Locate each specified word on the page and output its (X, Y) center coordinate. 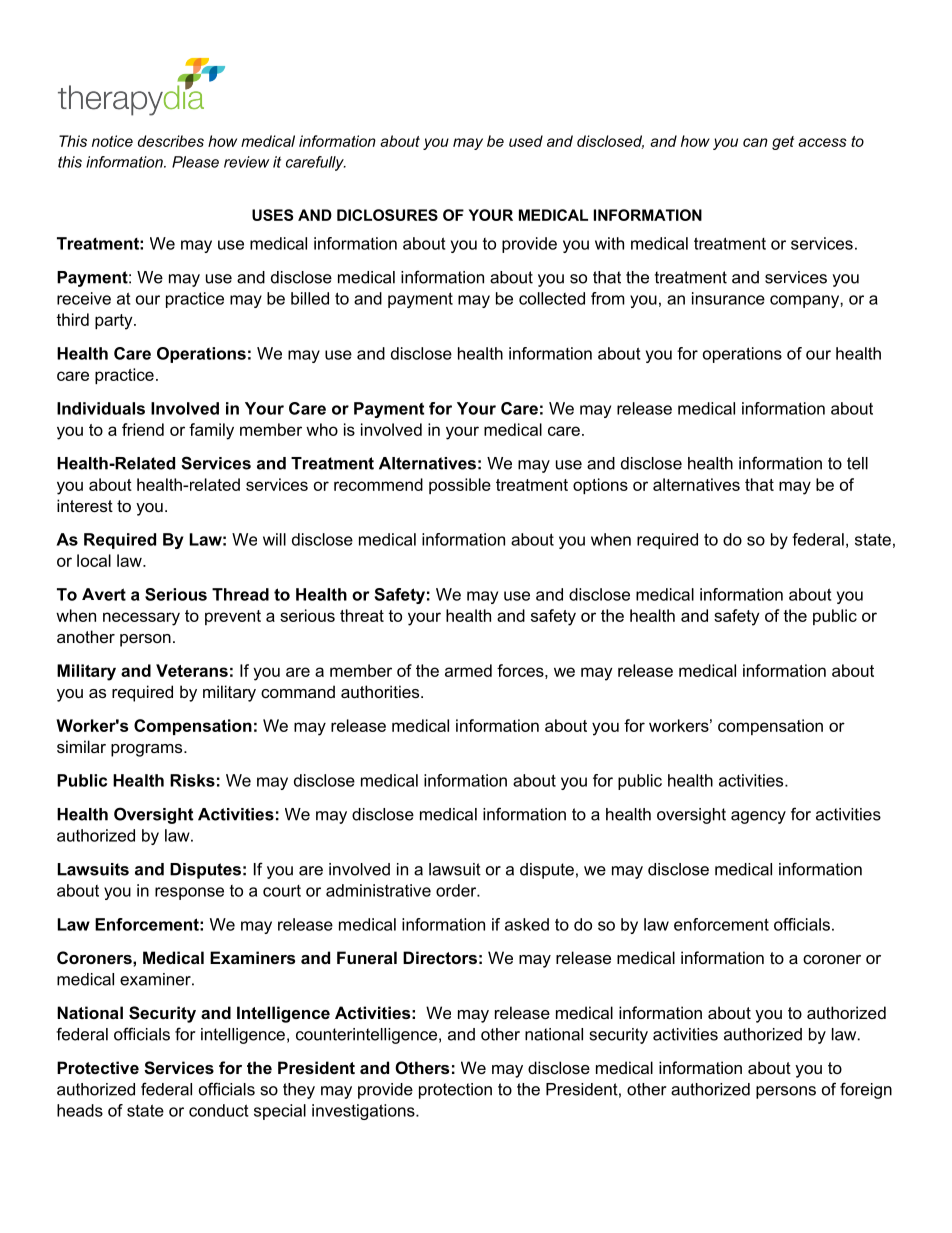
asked (527, 924)
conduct (219, 1110)
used (526, 141)
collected (552, 298)
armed (468, 670)
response (189, 893)
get (783, 143)
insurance (728, 298)
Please (195, 162)
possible (460, 486)
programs (148, 750)
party (115, 322)
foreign (866, 1090)
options (600, 486)
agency (758, 817)
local (94, 560)
